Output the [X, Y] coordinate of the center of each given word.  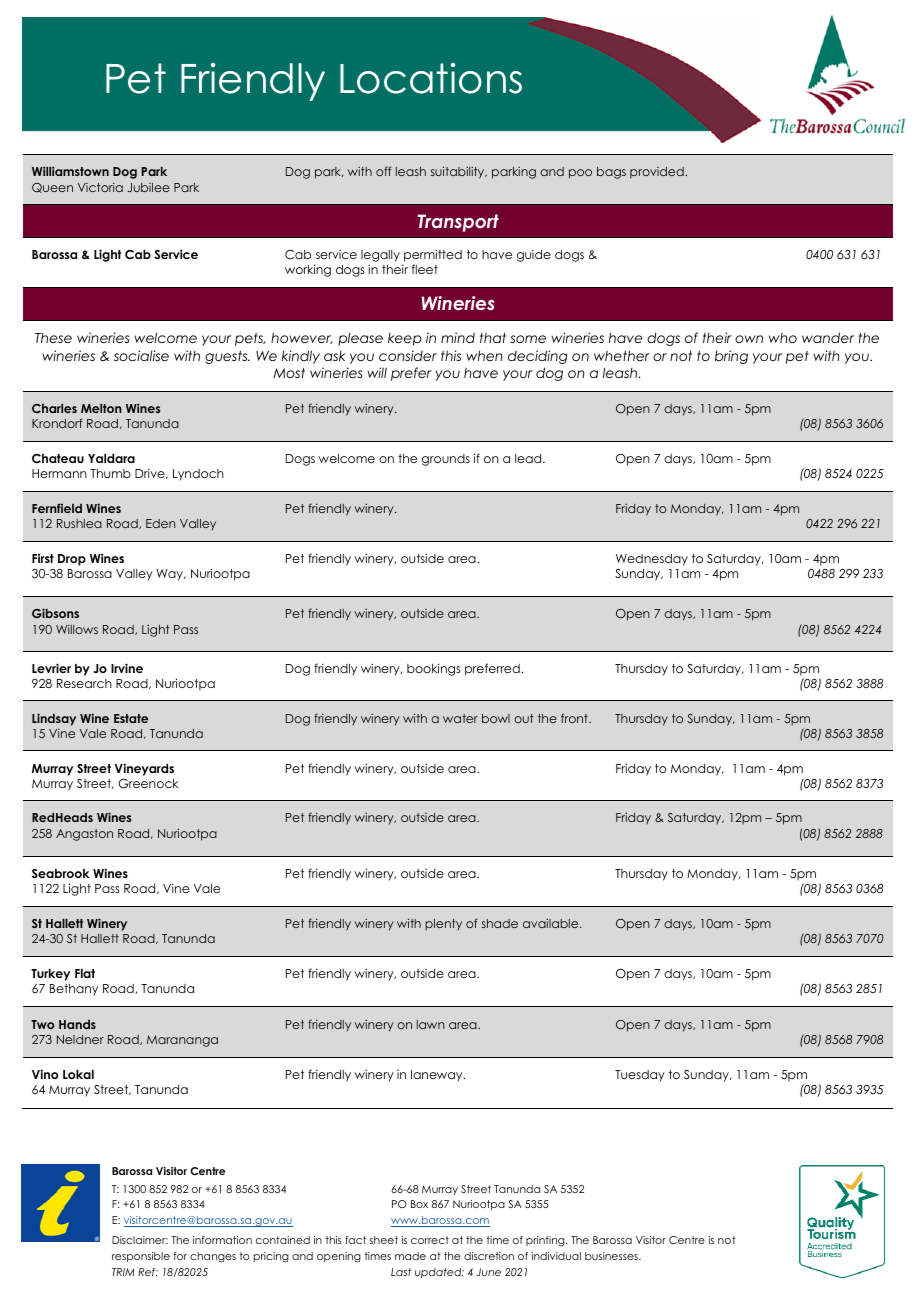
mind [458, 337]
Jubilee [149, 187]
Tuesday [640, 1076]
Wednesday [652, 560]
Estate [131, 718]
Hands [77, 1024]
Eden [161, 523]
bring [731, 357]
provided [658, 173]
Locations [431, 78]
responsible [141, 1257]
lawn [431, 1024]
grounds [446, 460]
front [575, 718]
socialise [141, 355]
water [460, 718]
